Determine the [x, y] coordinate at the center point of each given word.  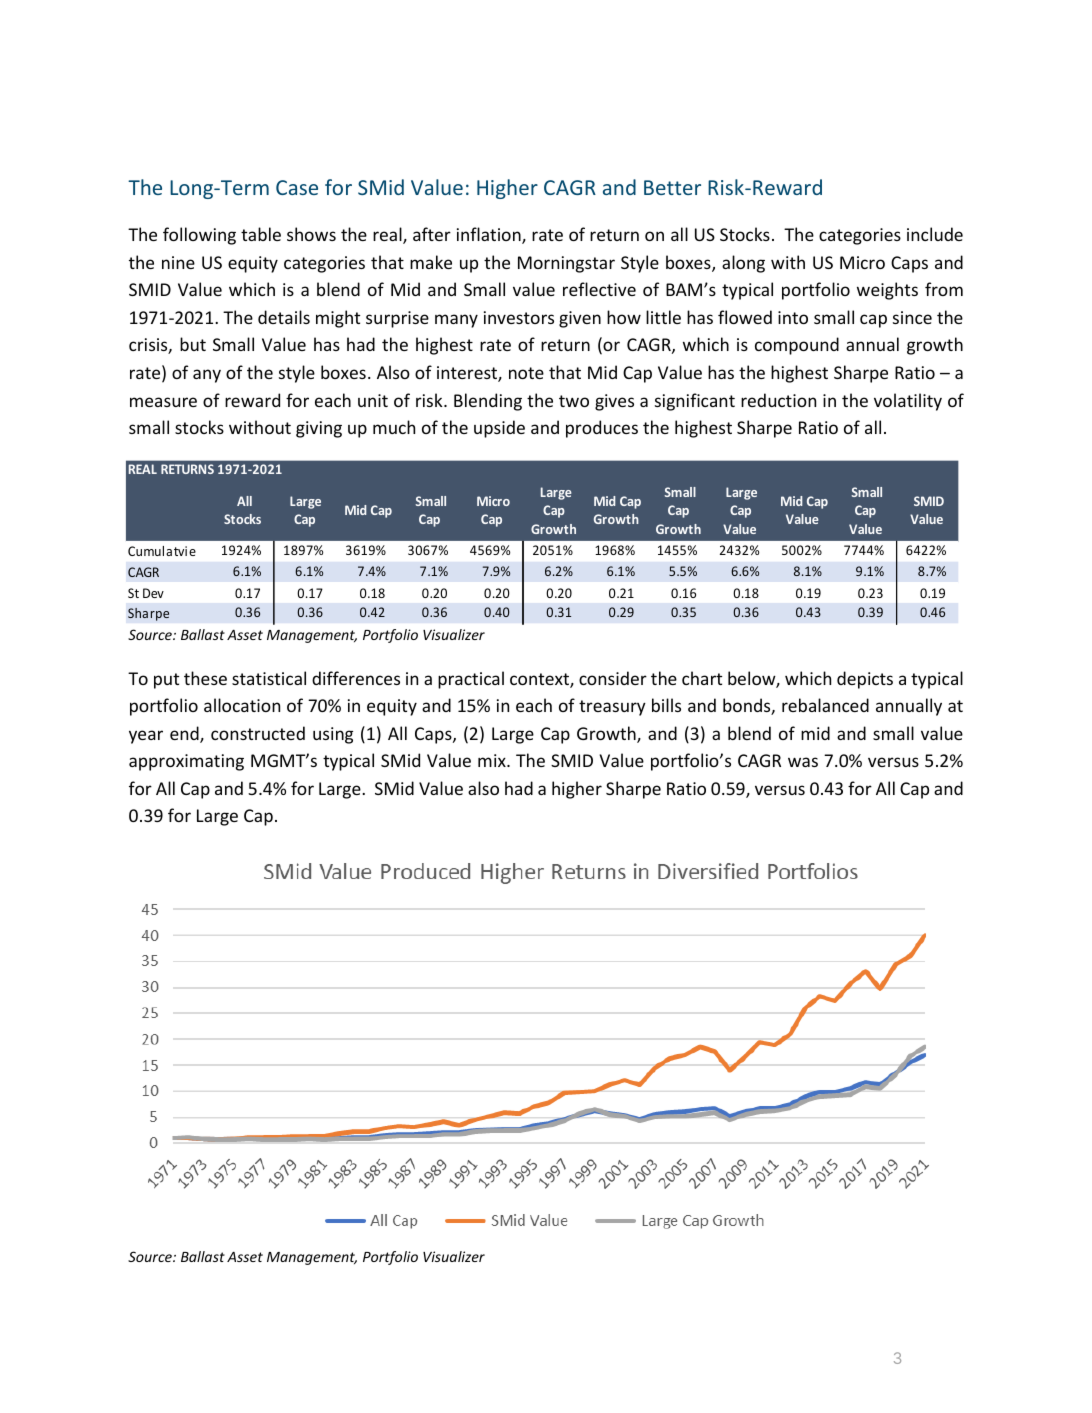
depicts [865, 680]
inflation [490, 235]
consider [613, 678]
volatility [908, 402]
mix [493, 760]
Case [297, 187]
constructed [258, 733]
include [935, 234]
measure [163, 402]
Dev [153, 593]
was [803, 762]
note [526, 373]
